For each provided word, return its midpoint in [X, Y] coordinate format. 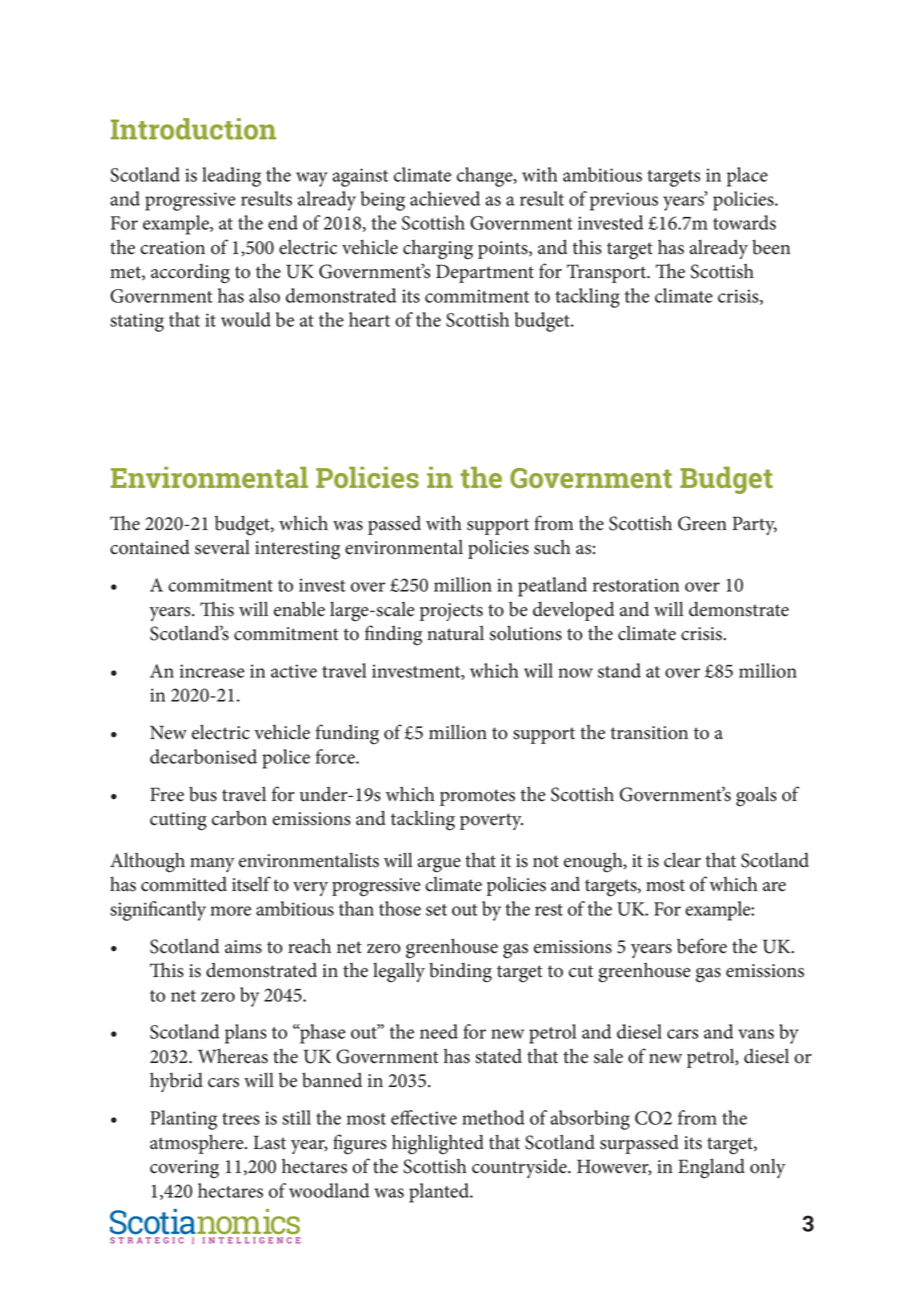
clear [682, 860]
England [711, 1168]
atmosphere [198, 1144]
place [747, 177]
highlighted [438, 1144]
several [222, 547]
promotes [477, 797]
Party [754, 525]
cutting [178, 821]
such [552, 547]
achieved [445, 198]
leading [231, 177]
